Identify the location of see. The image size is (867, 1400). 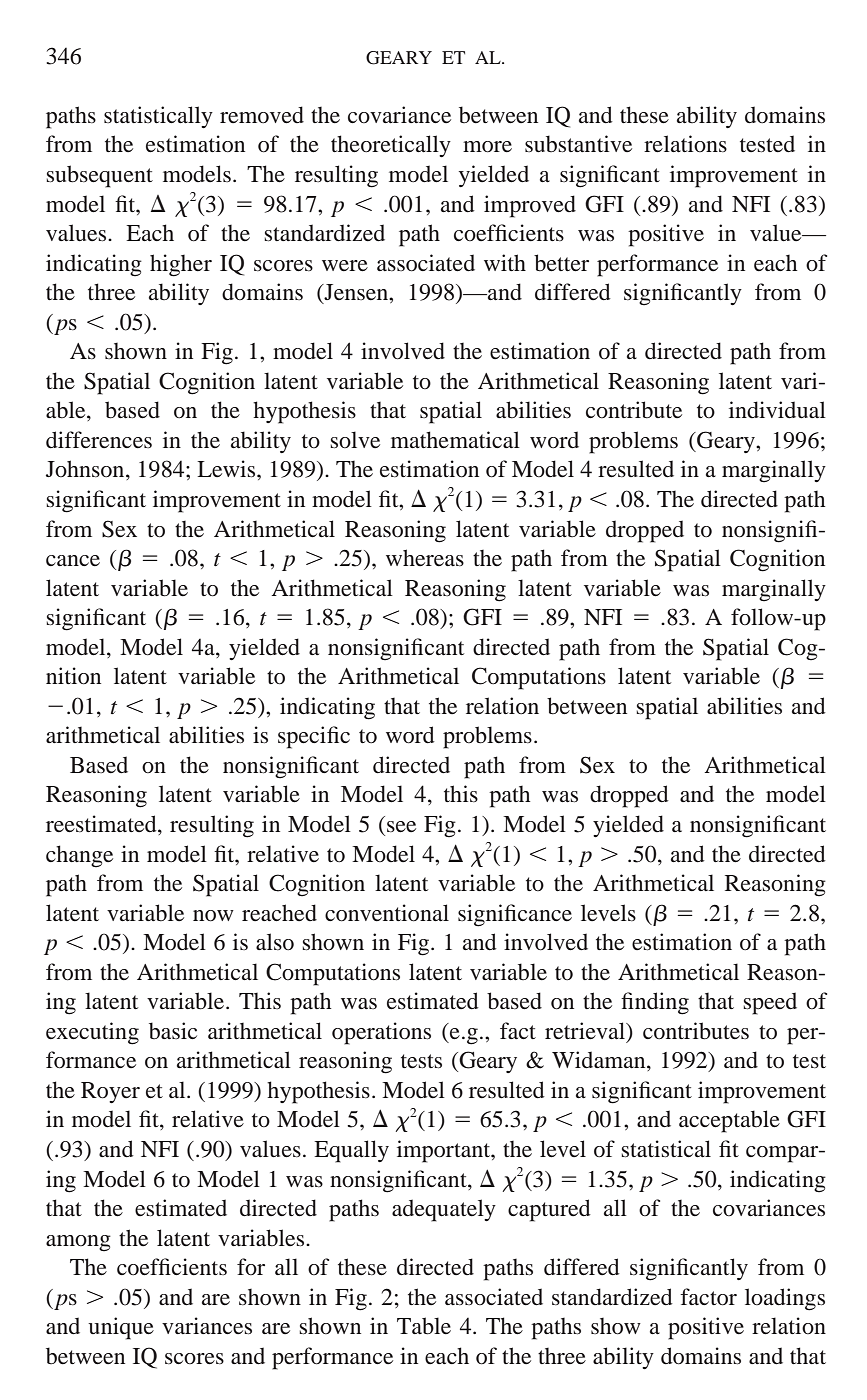
(401, 827).
